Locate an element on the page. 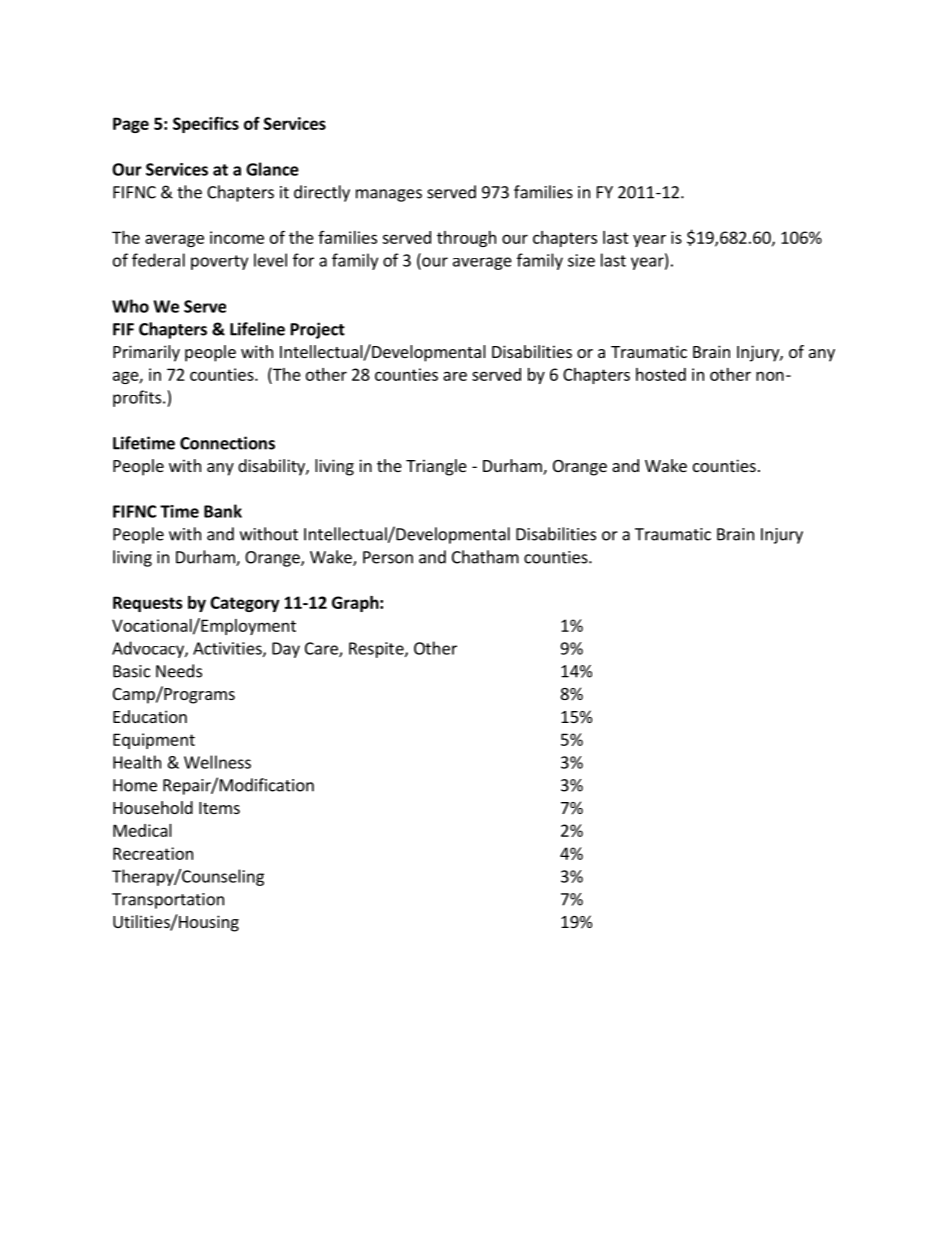 The width and height of the document is (952, 1233). hosted is located at coordinates (661, 374).
